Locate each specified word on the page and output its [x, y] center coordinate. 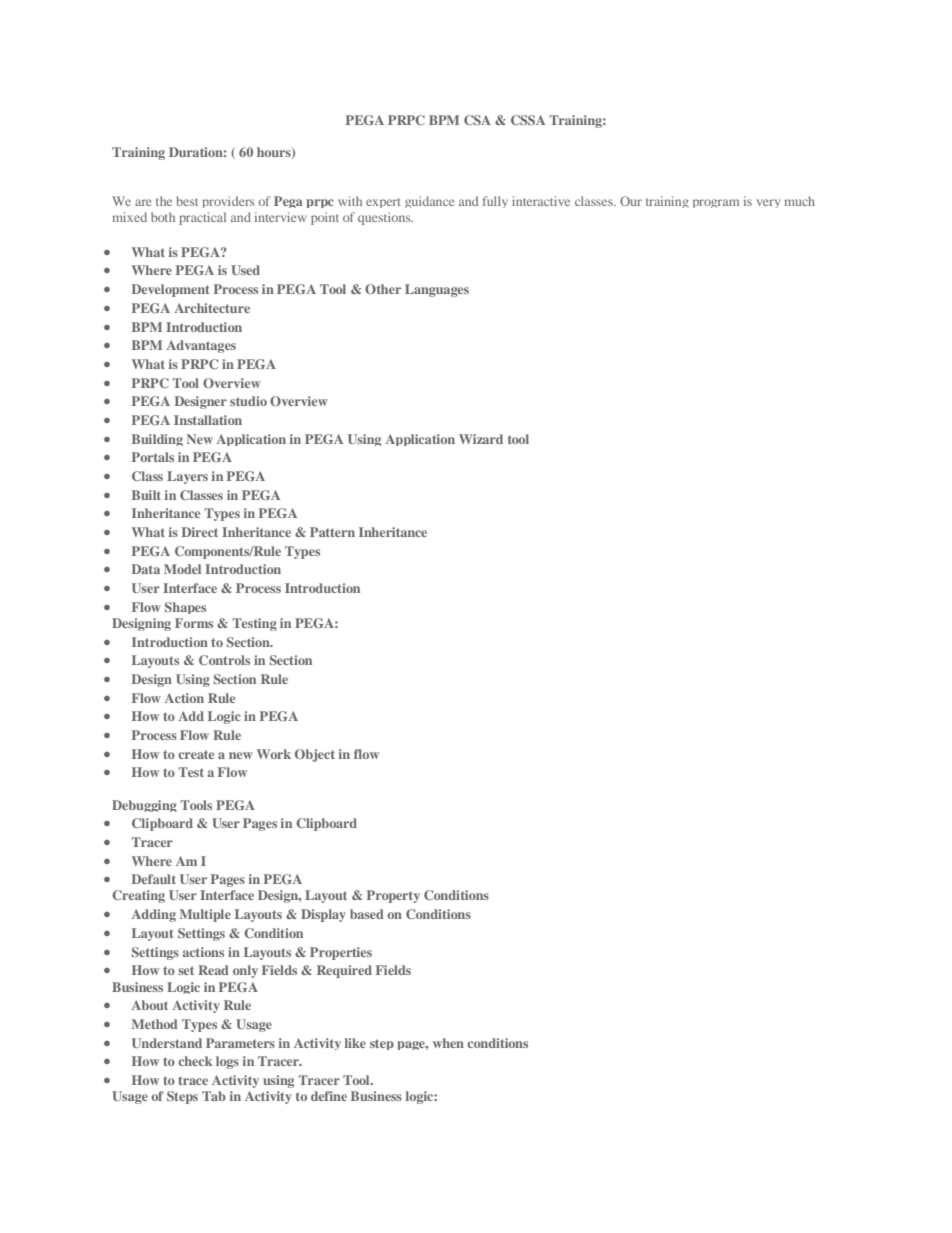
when [448, 1043]
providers [228, 202]
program [716, 203]
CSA [477, 120]
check [195, 1061]
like [355, 1043]
